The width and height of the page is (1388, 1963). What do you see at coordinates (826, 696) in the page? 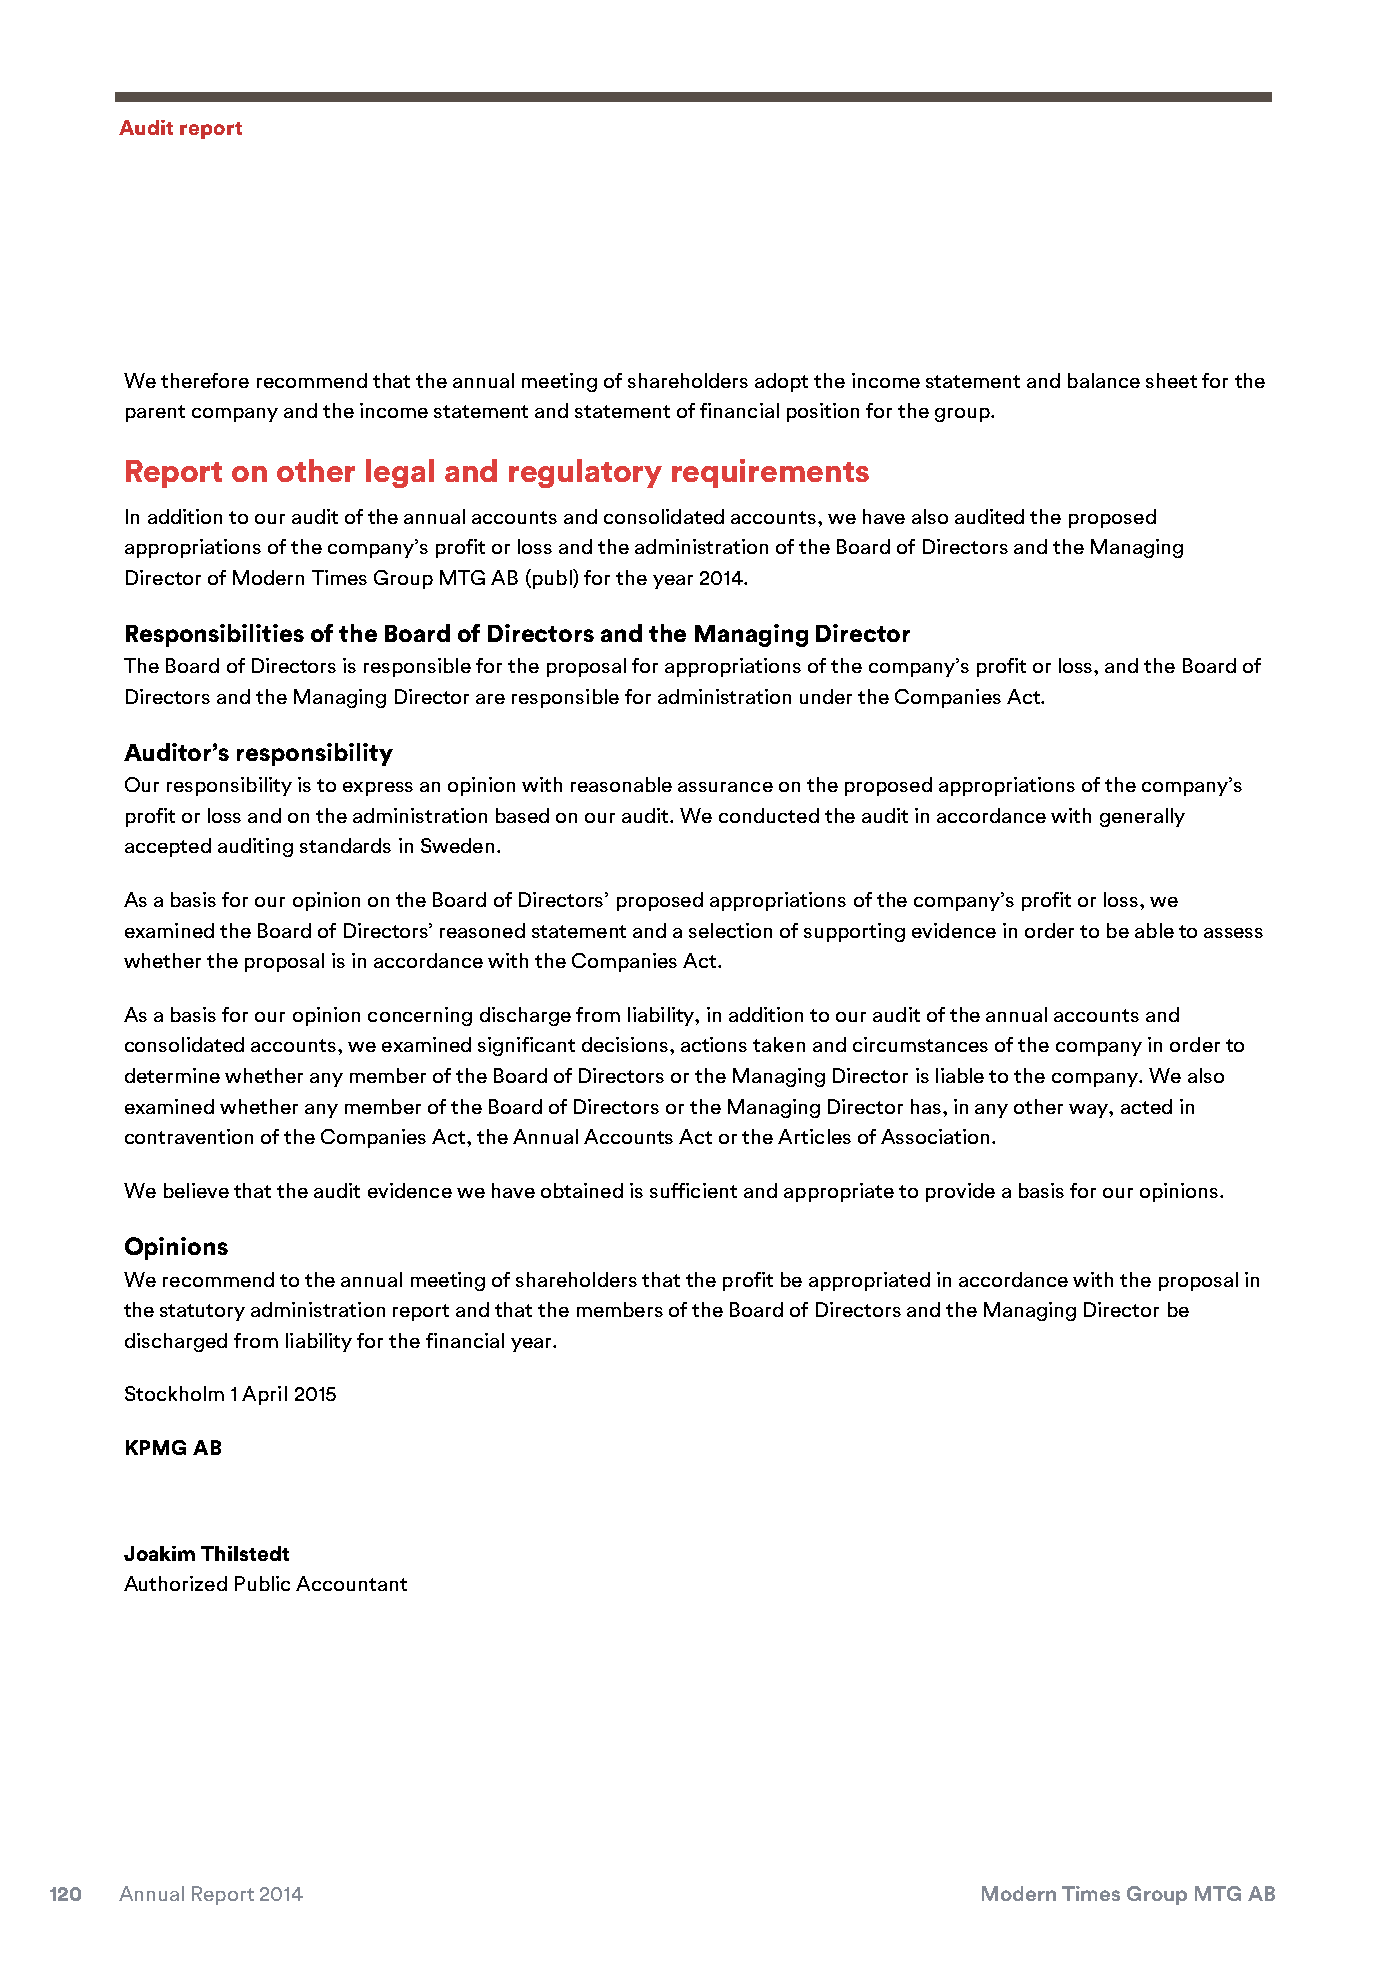
I see `under` at bounding box center [826, 696].
